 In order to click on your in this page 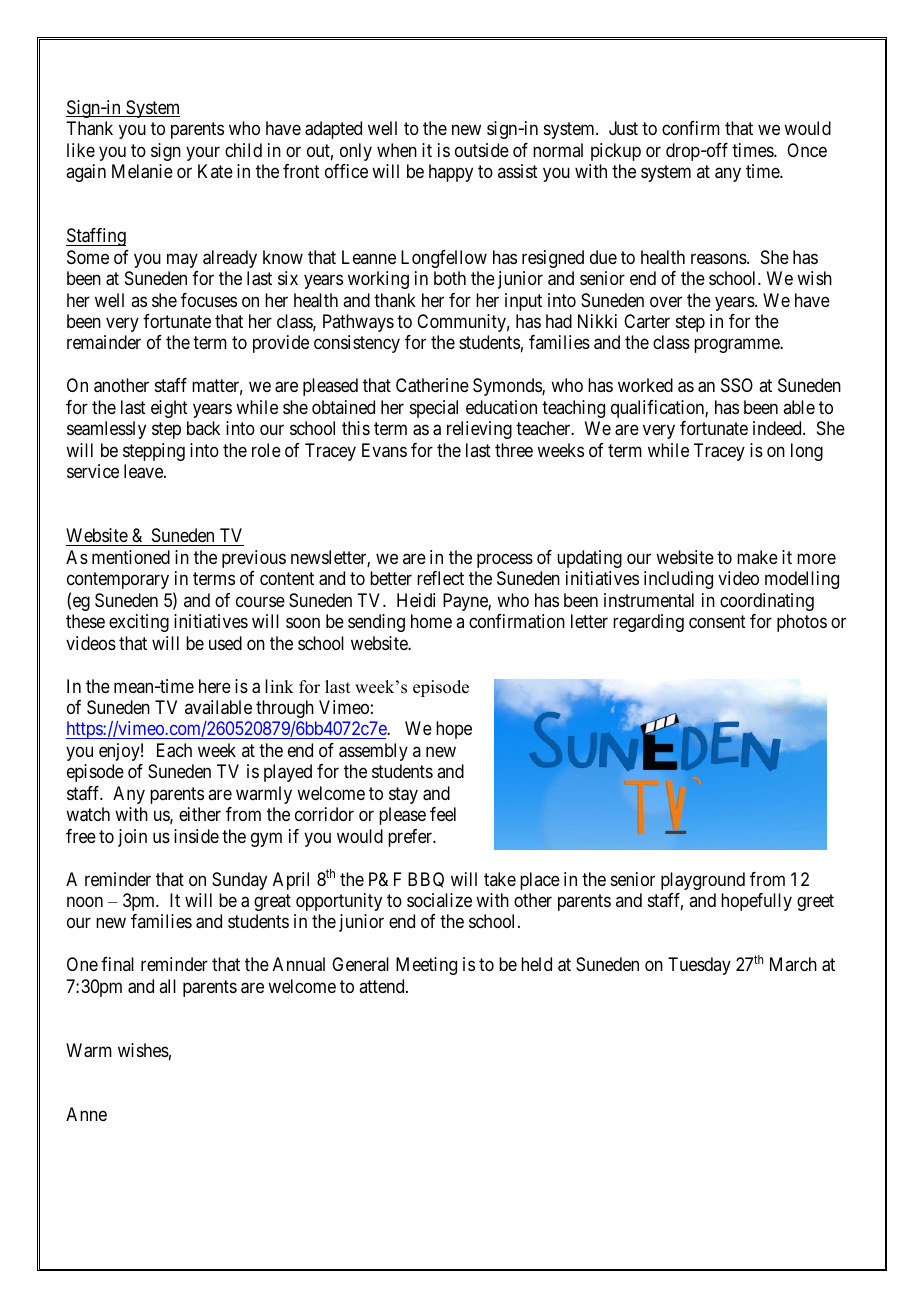, I will do `click(203, 153)`.
